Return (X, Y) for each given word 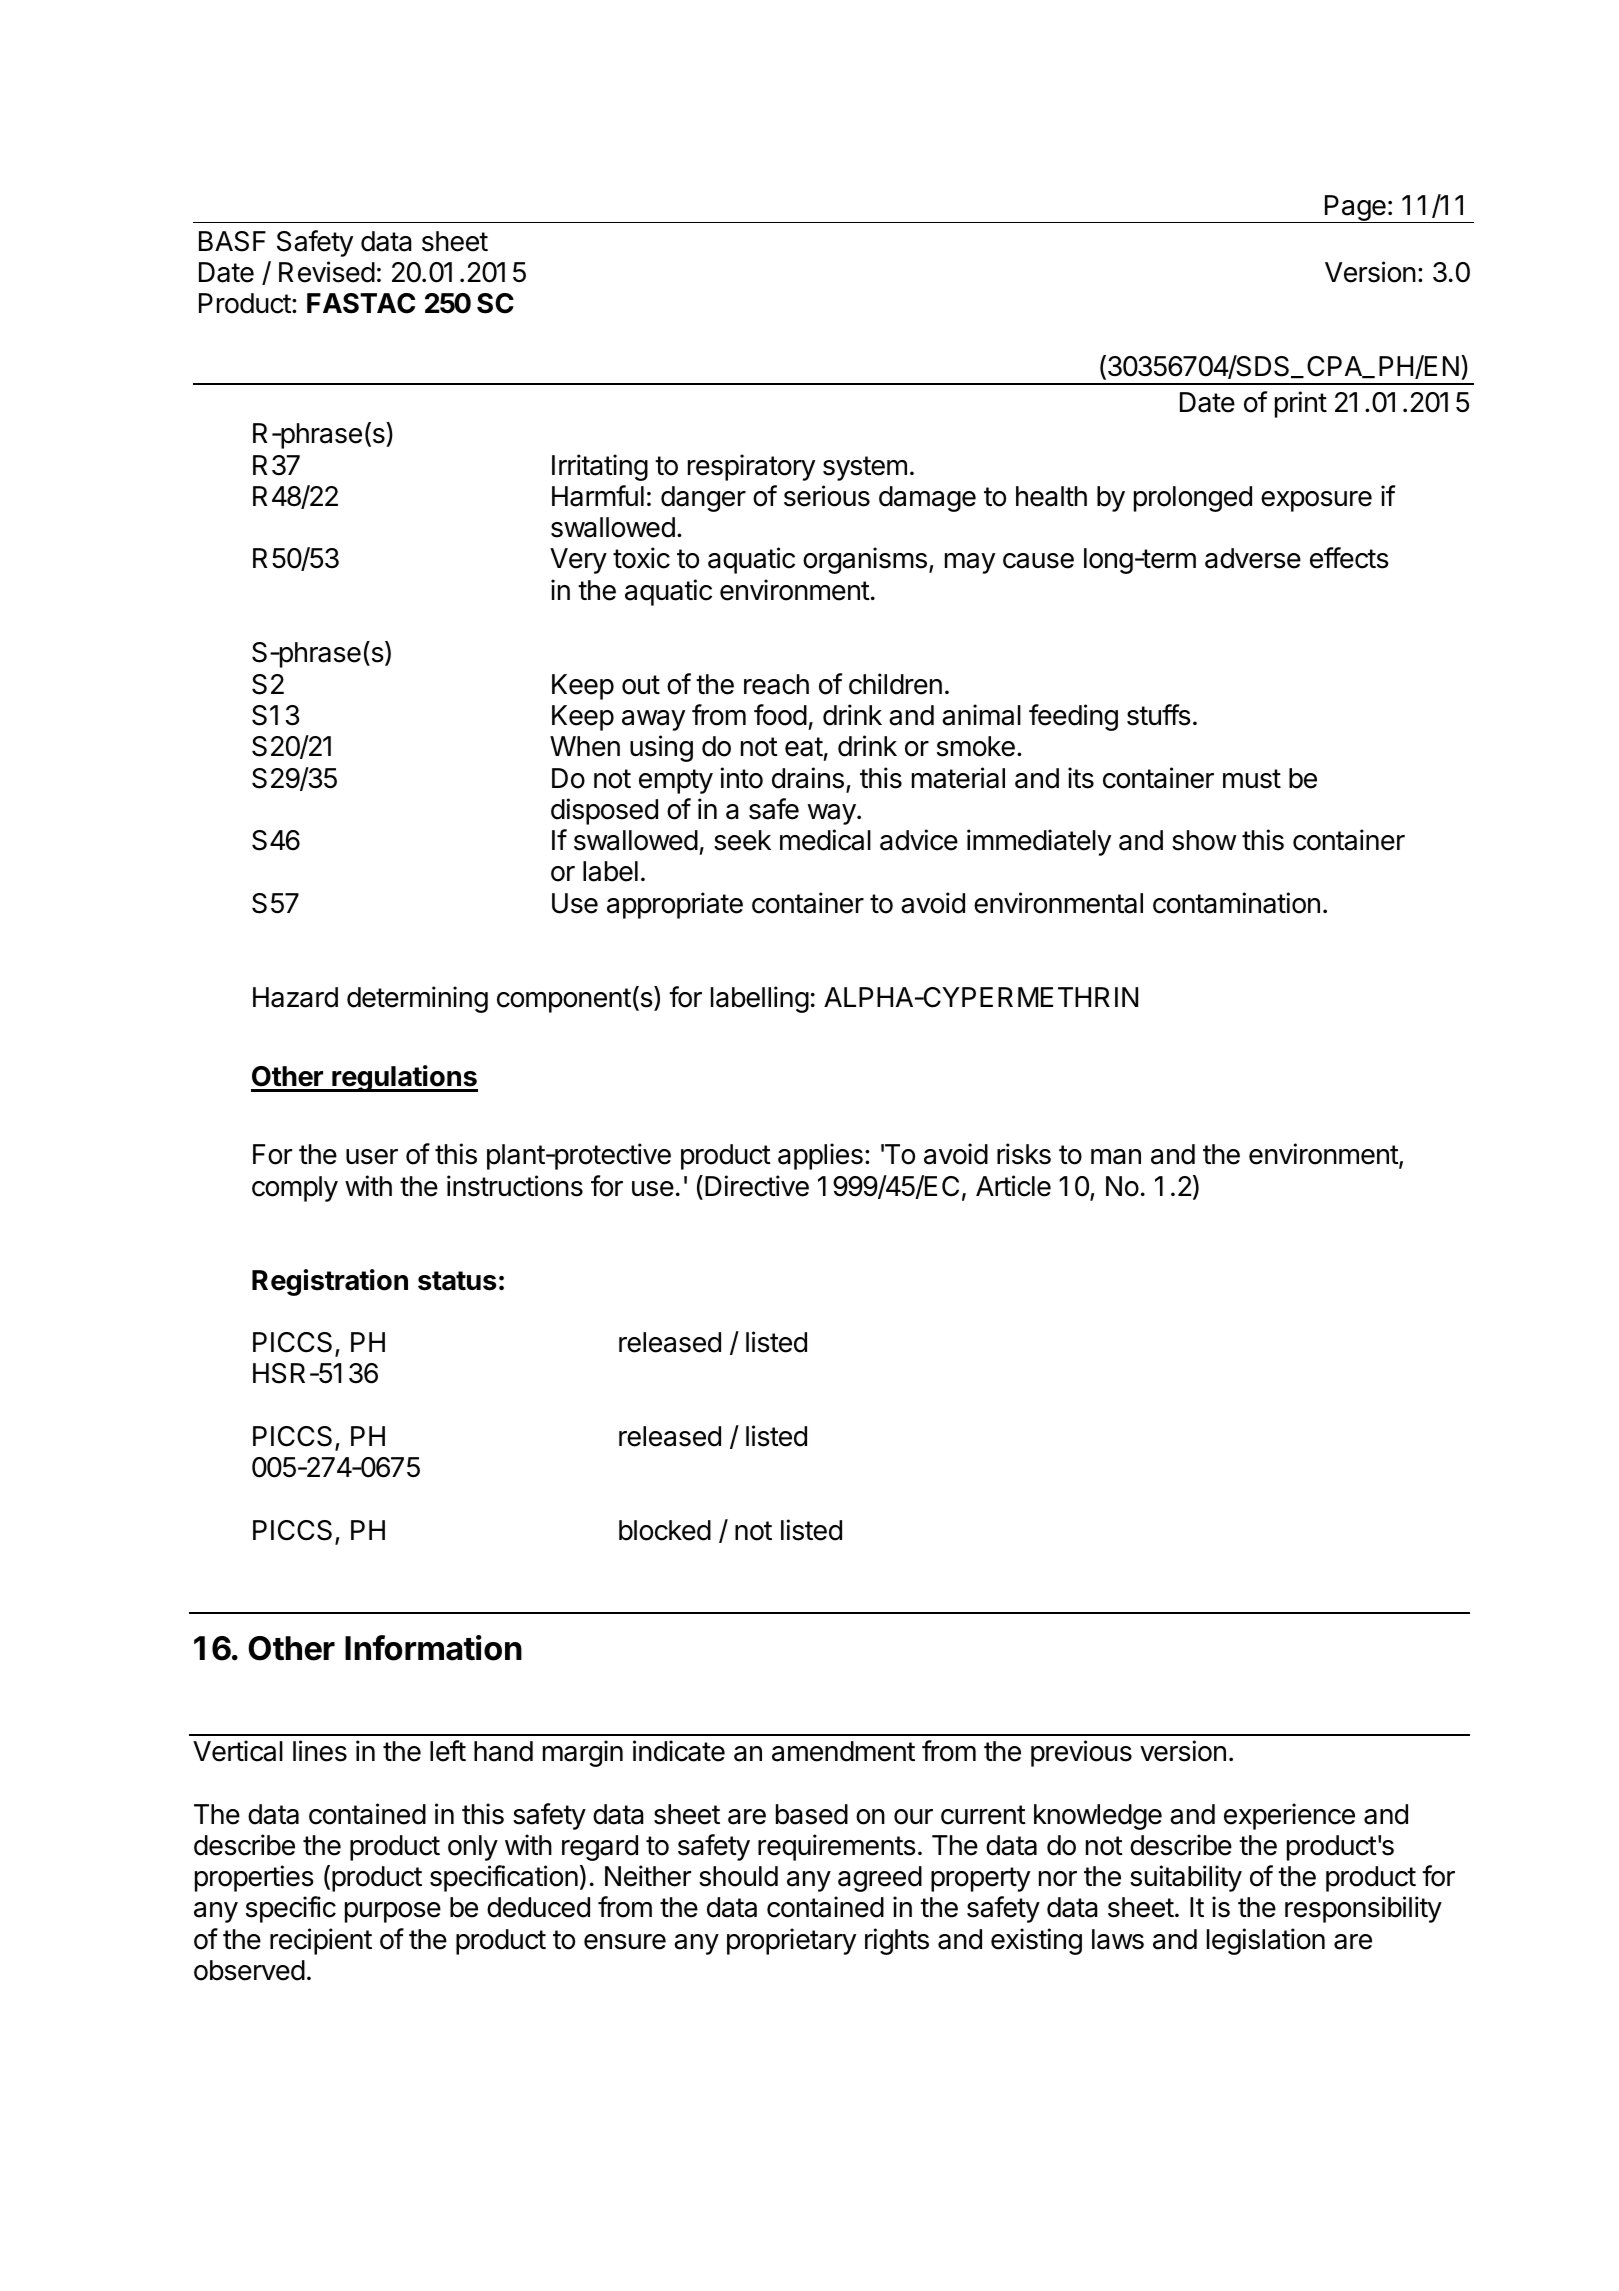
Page (1355, 209)
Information (433, 1648)
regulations (404, 1078)
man (1116, 1157)
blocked (665, 1530)
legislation (1266, 1941)
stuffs (1159, 715)
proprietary (791, 1941)
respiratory (751, 467)
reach (776, 684)
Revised (327, 272)
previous (1081, 1753)
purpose (393, 1912)
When (585, 746)
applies (820, 1156)
